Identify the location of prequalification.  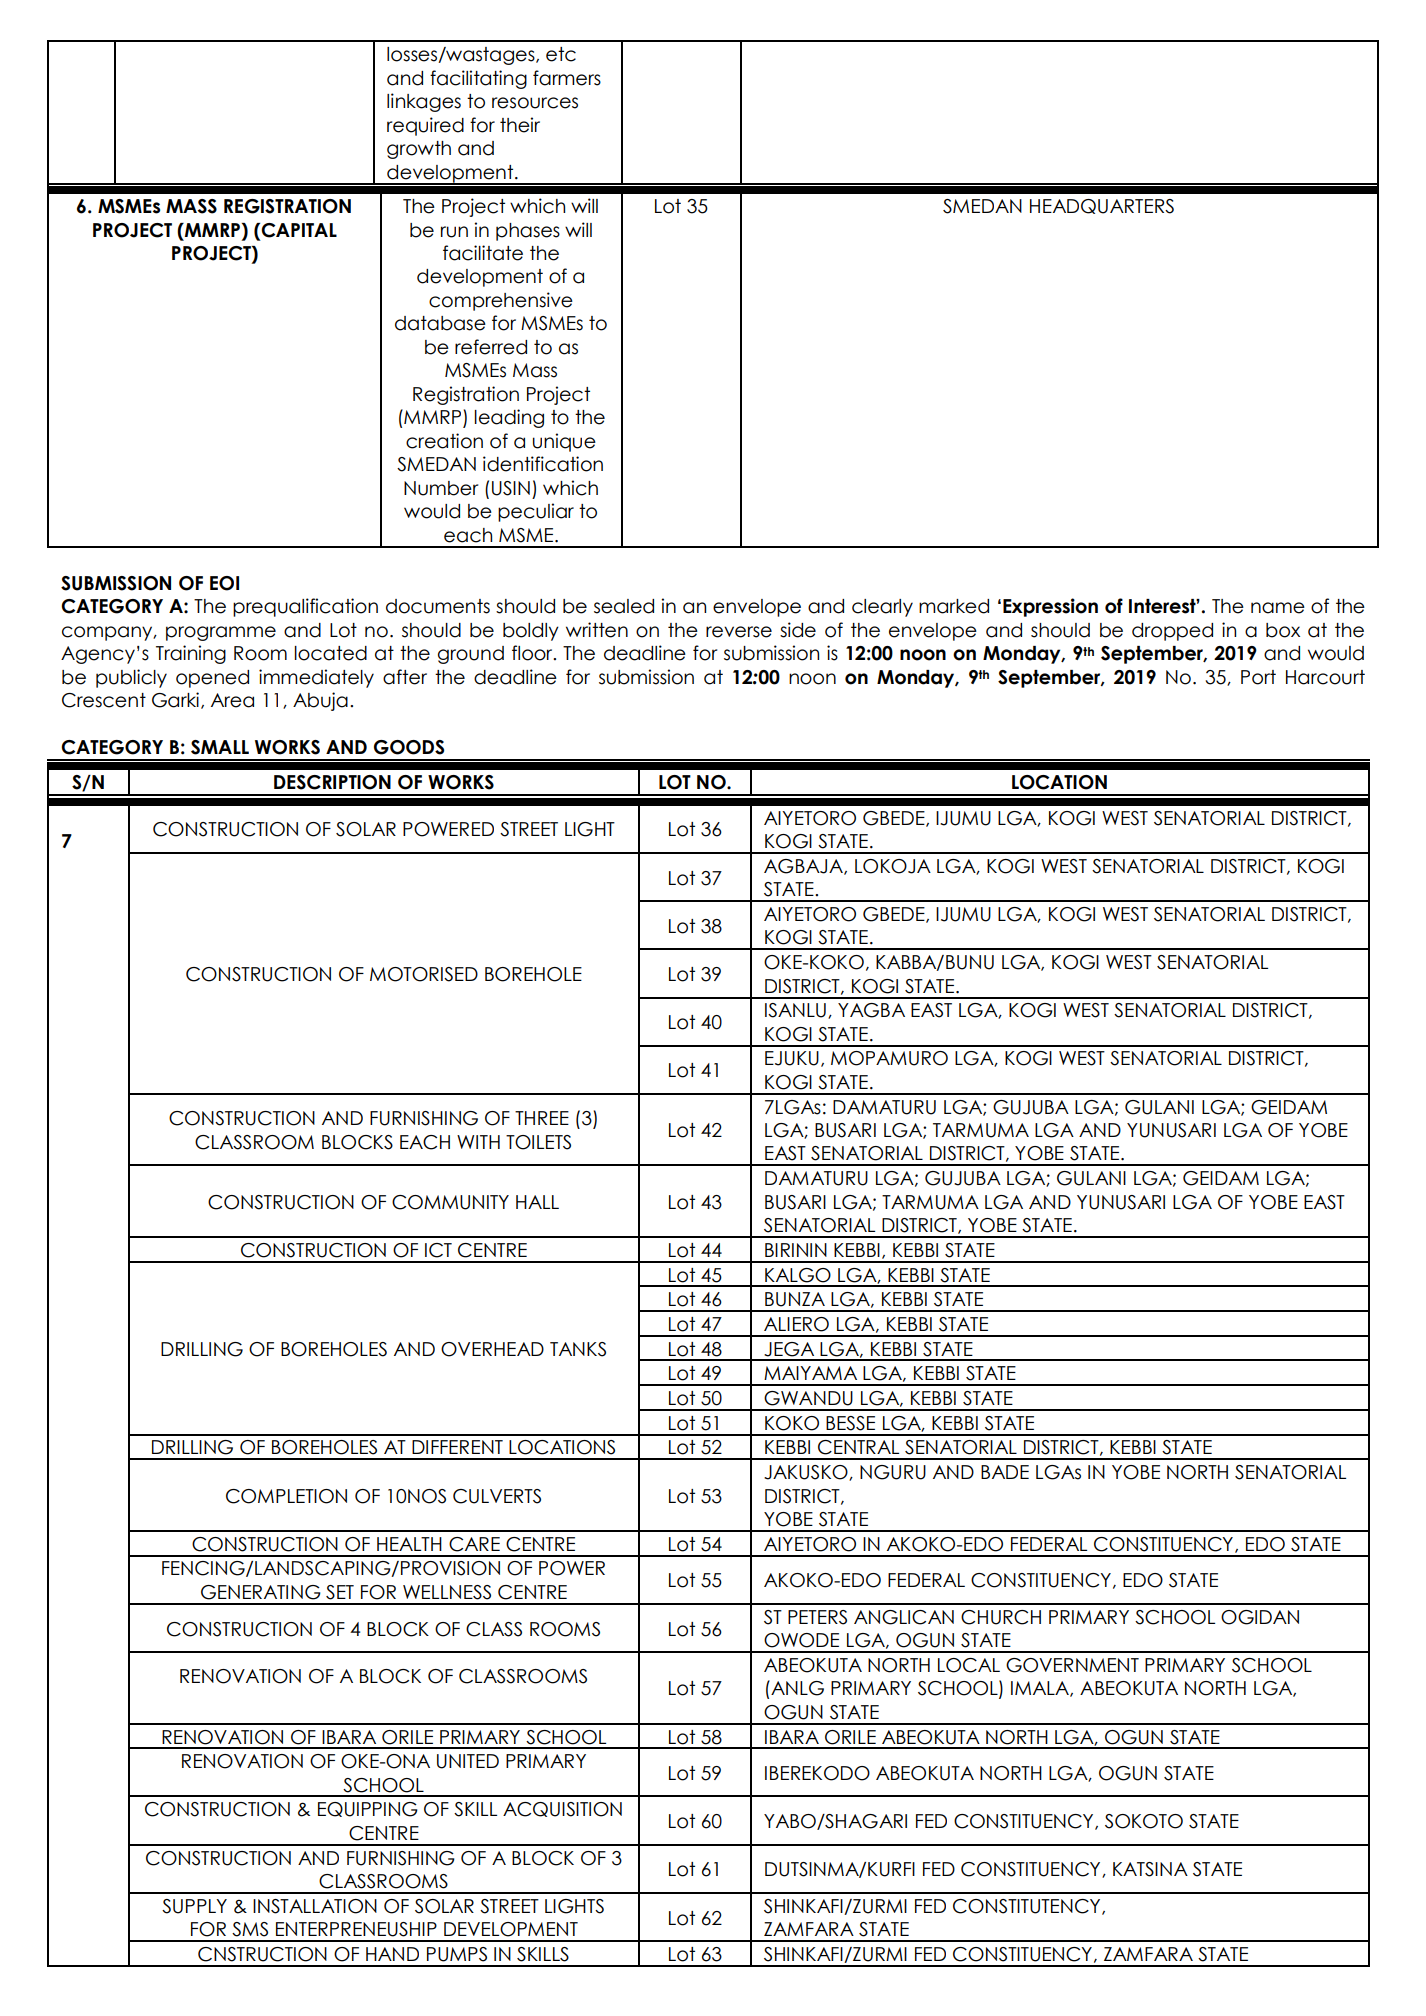
(305, 607).
